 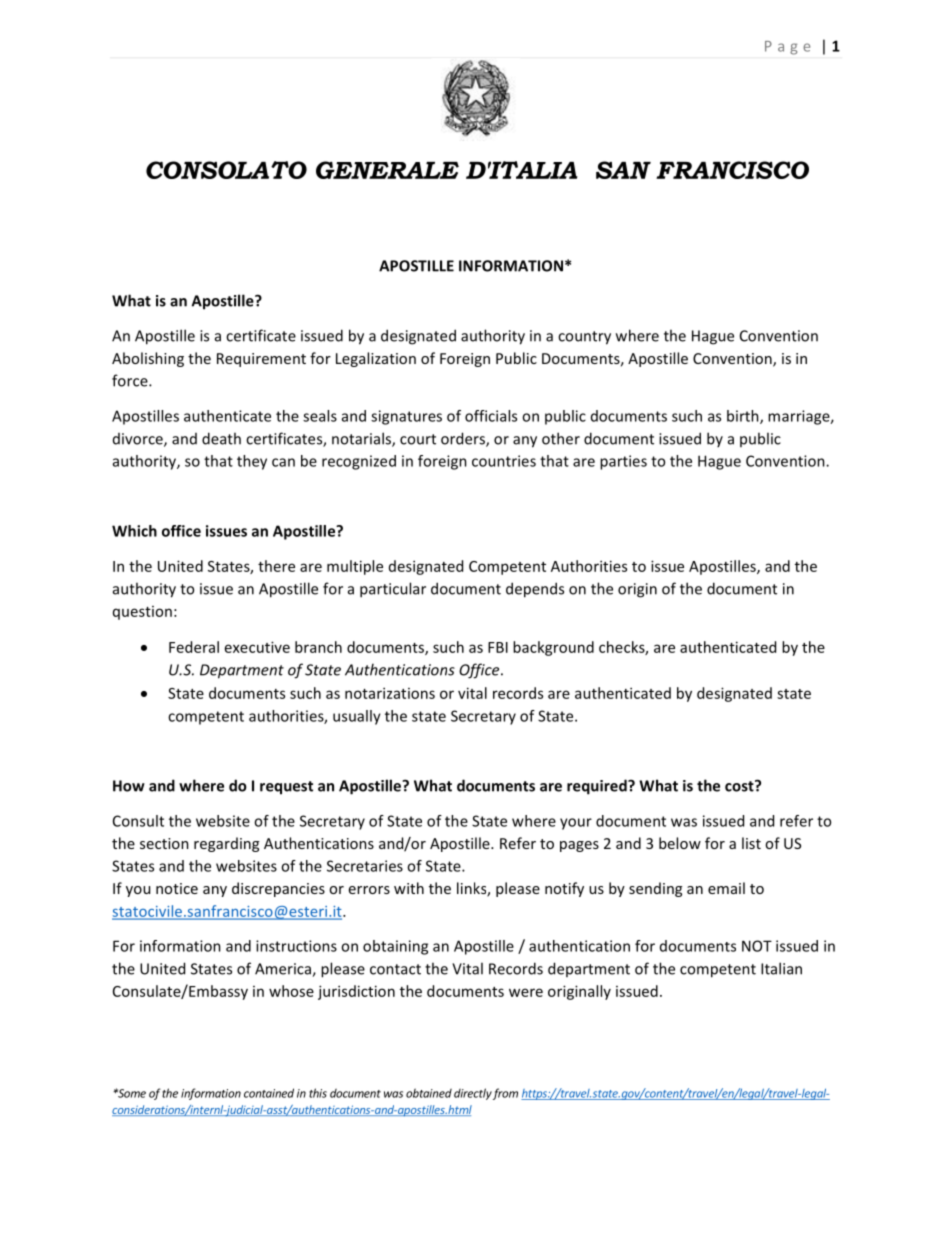 I want to click on particular, so click(x=393, y=590).
